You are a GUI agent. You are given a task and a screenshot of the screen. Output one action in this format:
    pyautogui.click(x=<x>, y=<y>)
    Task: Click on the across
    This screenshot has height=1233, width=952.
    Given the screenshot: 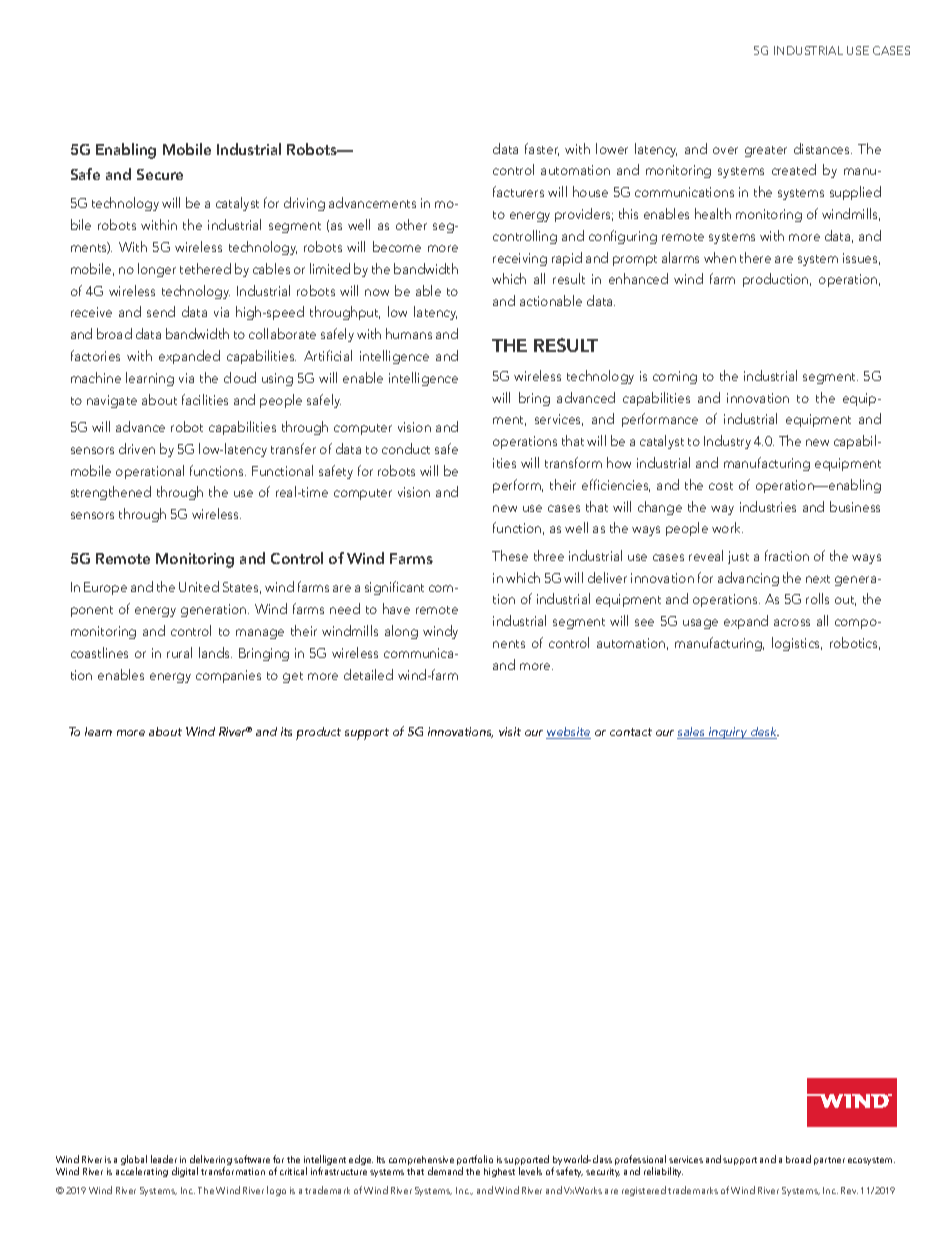 What is the action you would take?
    pyautogui.click(x=792, y=622)
